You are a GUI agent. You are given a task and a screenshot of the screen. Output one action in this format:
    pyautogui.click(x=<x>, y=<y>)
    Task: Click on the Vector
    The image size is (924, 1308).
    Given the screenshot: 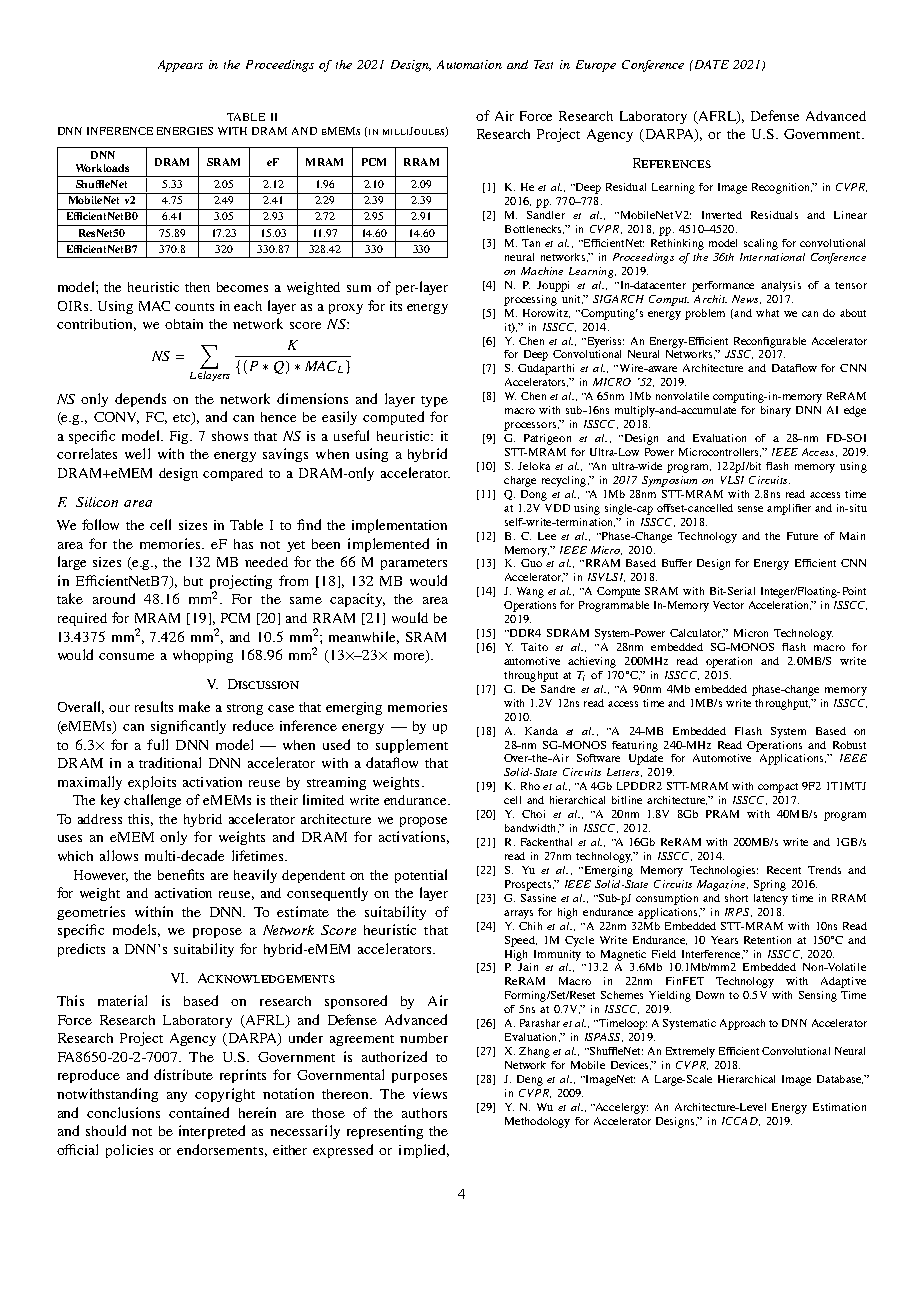 What is the action you would take?
    pyautogui.click(x=728, y=605)
